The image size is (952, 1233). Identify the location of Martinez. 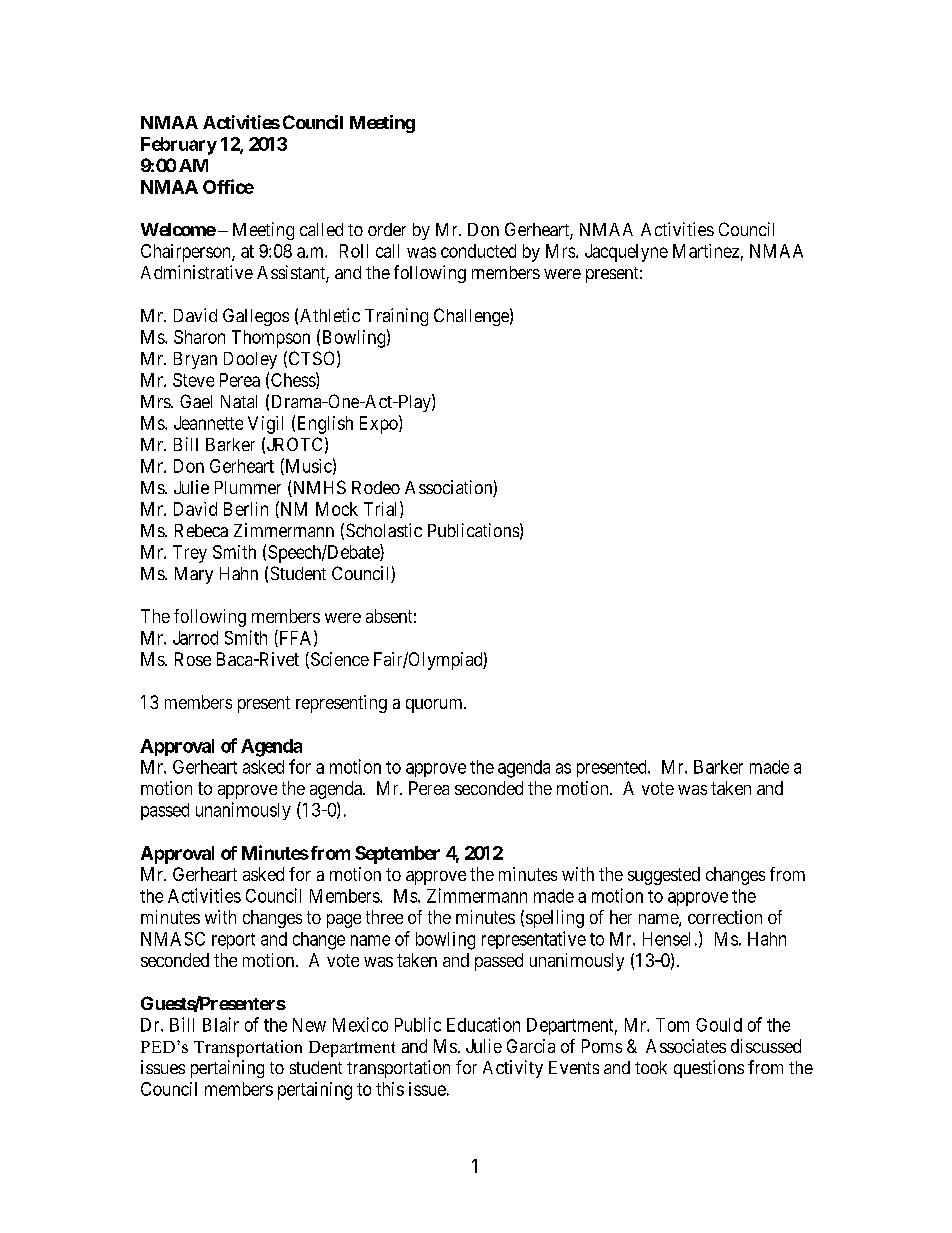
(706, 251).
